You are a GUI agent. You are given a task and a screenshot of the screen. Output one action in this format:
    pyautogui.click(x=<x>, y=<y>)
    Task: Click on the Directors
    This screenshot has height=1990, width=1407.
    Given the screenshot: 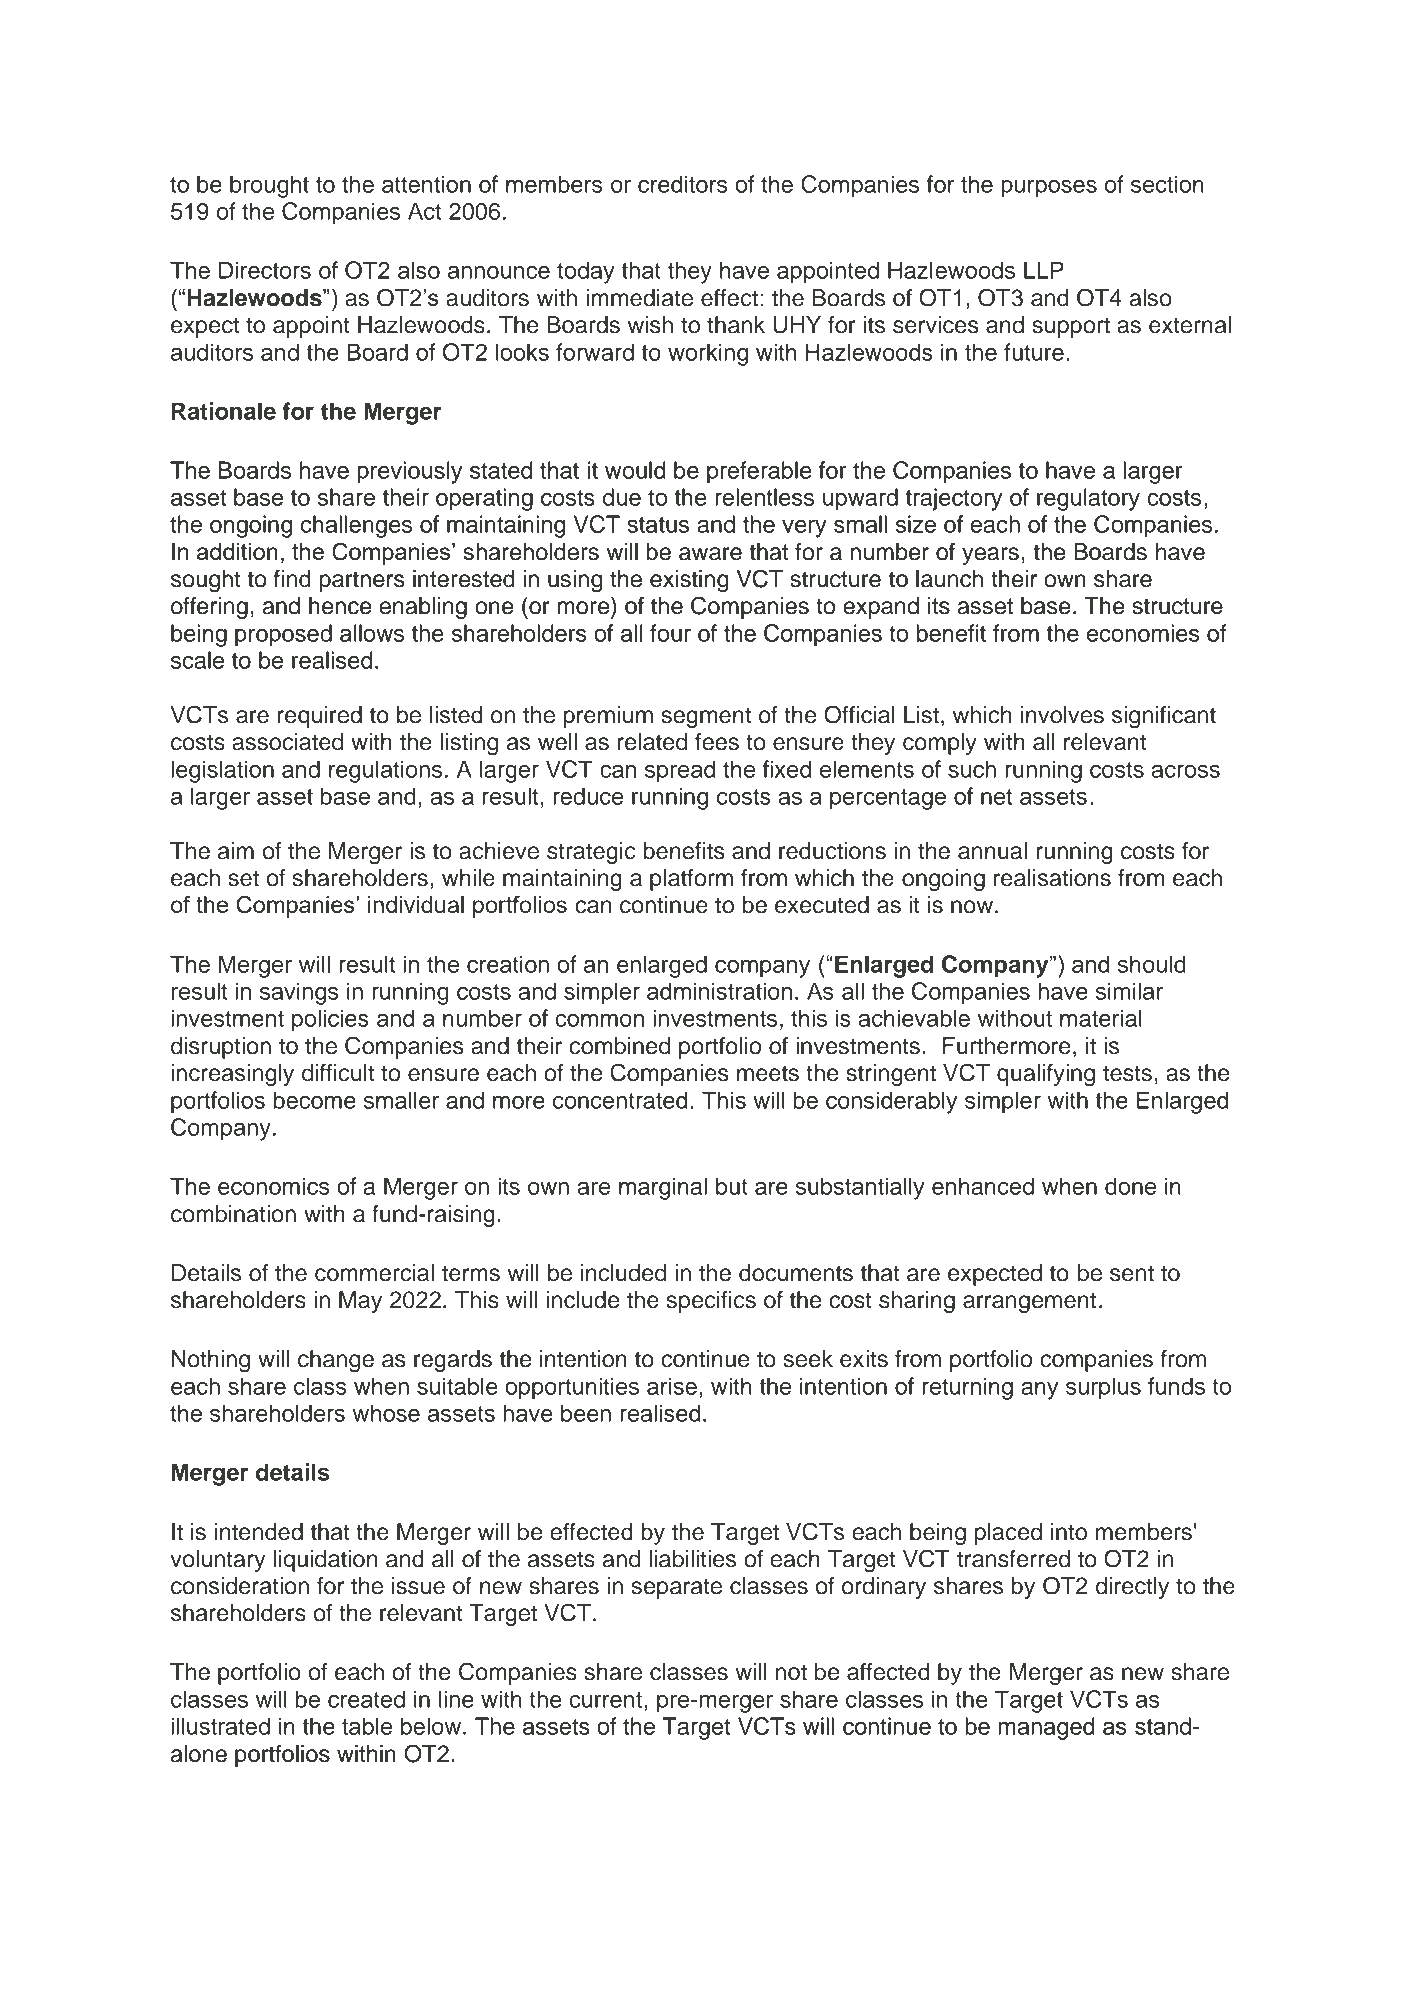 What is the action you would take?
    pyautogui.click(x=265, y=270)
